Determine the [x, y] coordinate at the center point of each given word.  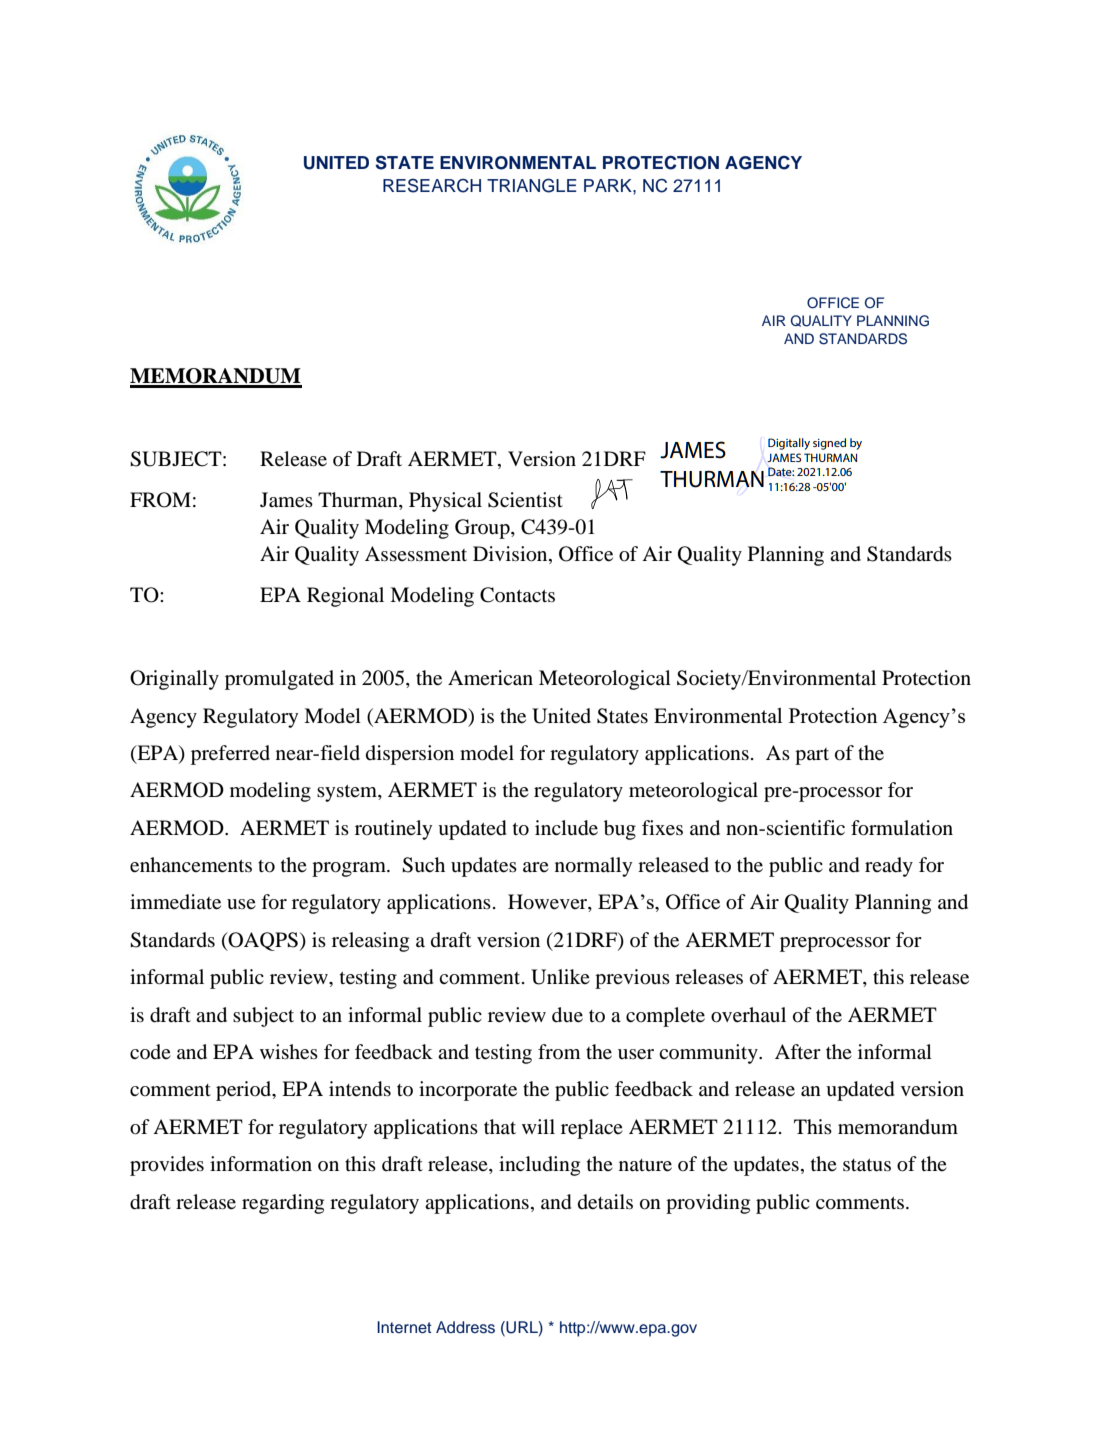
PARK [609, 185]
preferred [230, 755]
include [566, 828]
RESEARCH [432, 185]
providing [708, 1204]
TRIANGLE [532, 185]
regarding [283, 1204]
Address [465, 1327]
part [812, 756]
